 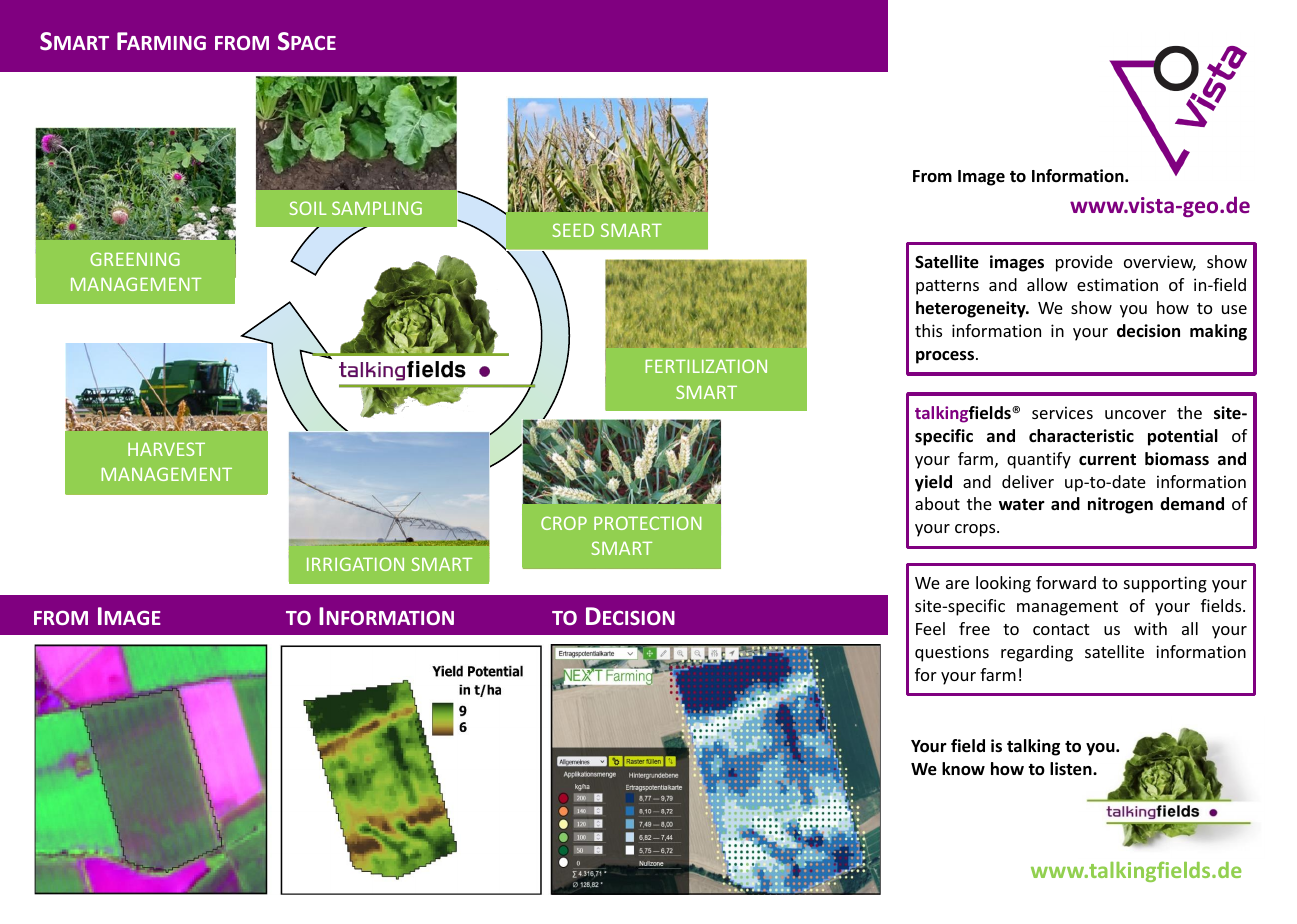 What do you see at coordinates (706, 366) in the screenshot?
I see `FERTILIZATION` at bounding box center [706, 366].
